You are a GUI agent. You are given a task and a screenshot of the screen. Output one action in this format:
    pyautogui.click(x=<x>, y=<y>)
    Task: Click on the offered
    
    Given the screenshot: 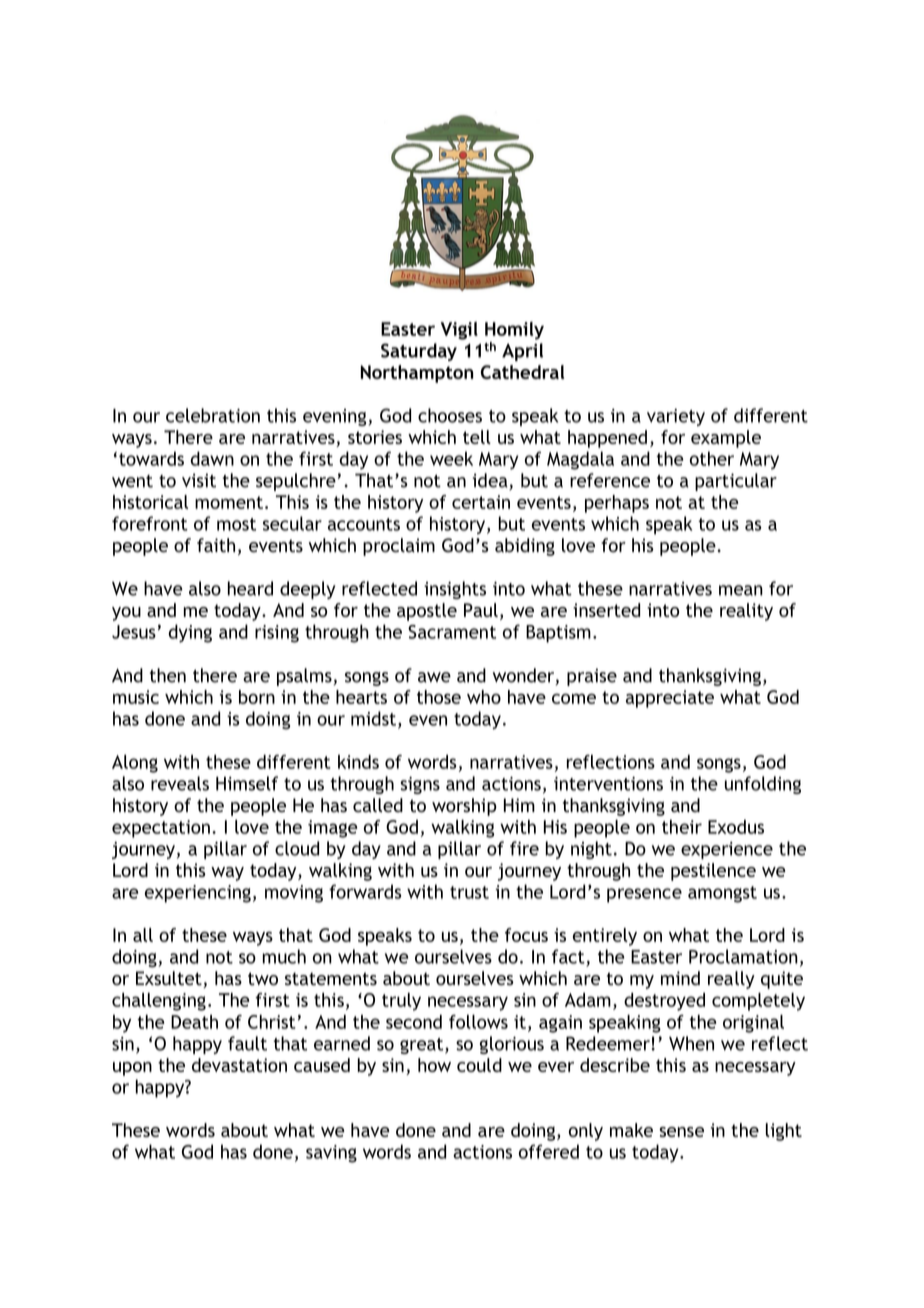 What is the action you would take?
    pyautogui.click(x=549, y=1151)
